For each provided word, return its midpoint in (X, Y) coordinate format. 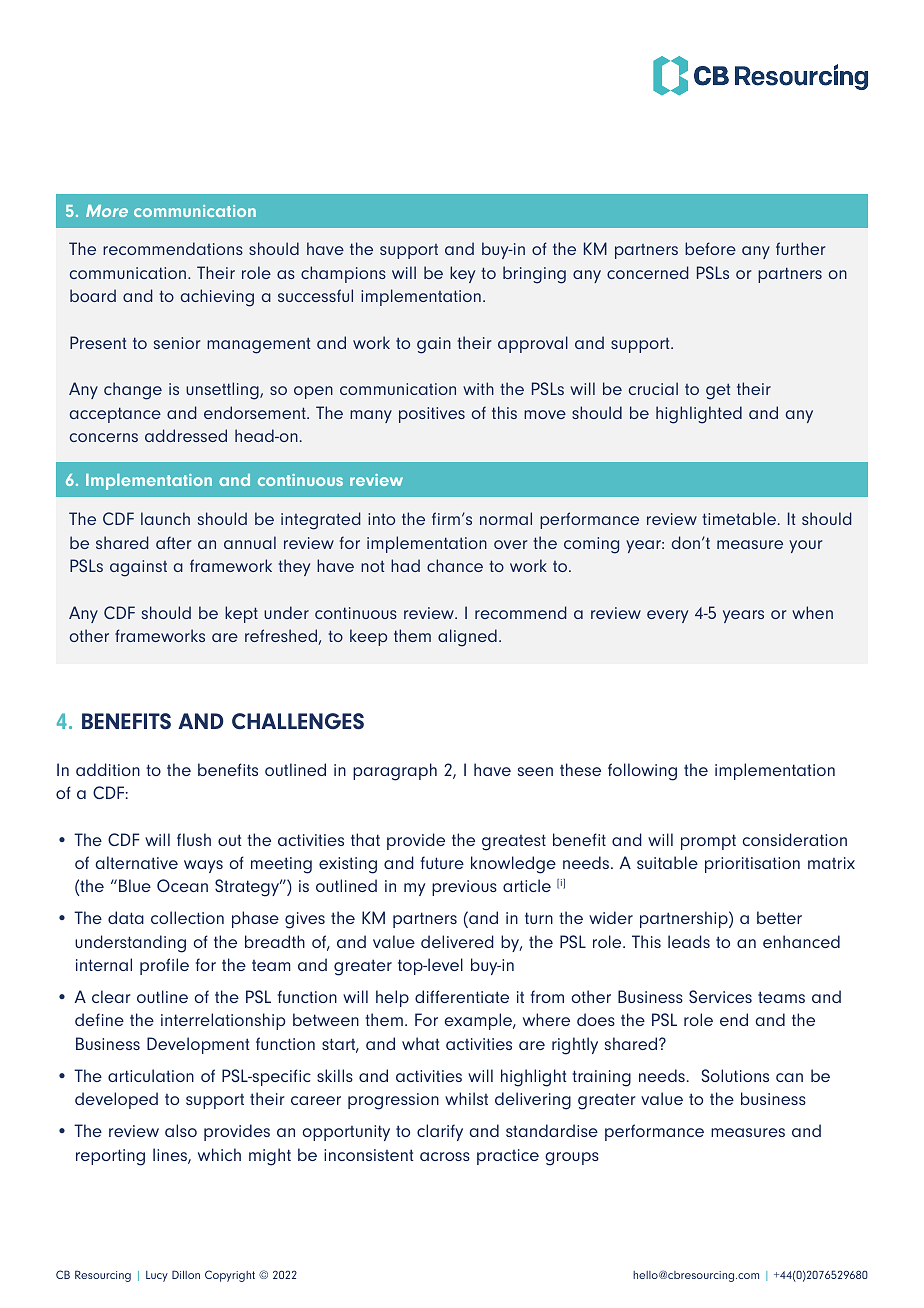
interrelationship (223, 1021)
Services (720, 996)
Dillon (186, 1274)
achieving (217, 298)
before (710, 248)
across (445, 1156)
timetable (739, 518)
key (462, 274)
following (642, 772)
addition (108, 769)
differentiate (462, 996)
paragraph (395, 772)
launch (165, 518)
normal (506, 518)
